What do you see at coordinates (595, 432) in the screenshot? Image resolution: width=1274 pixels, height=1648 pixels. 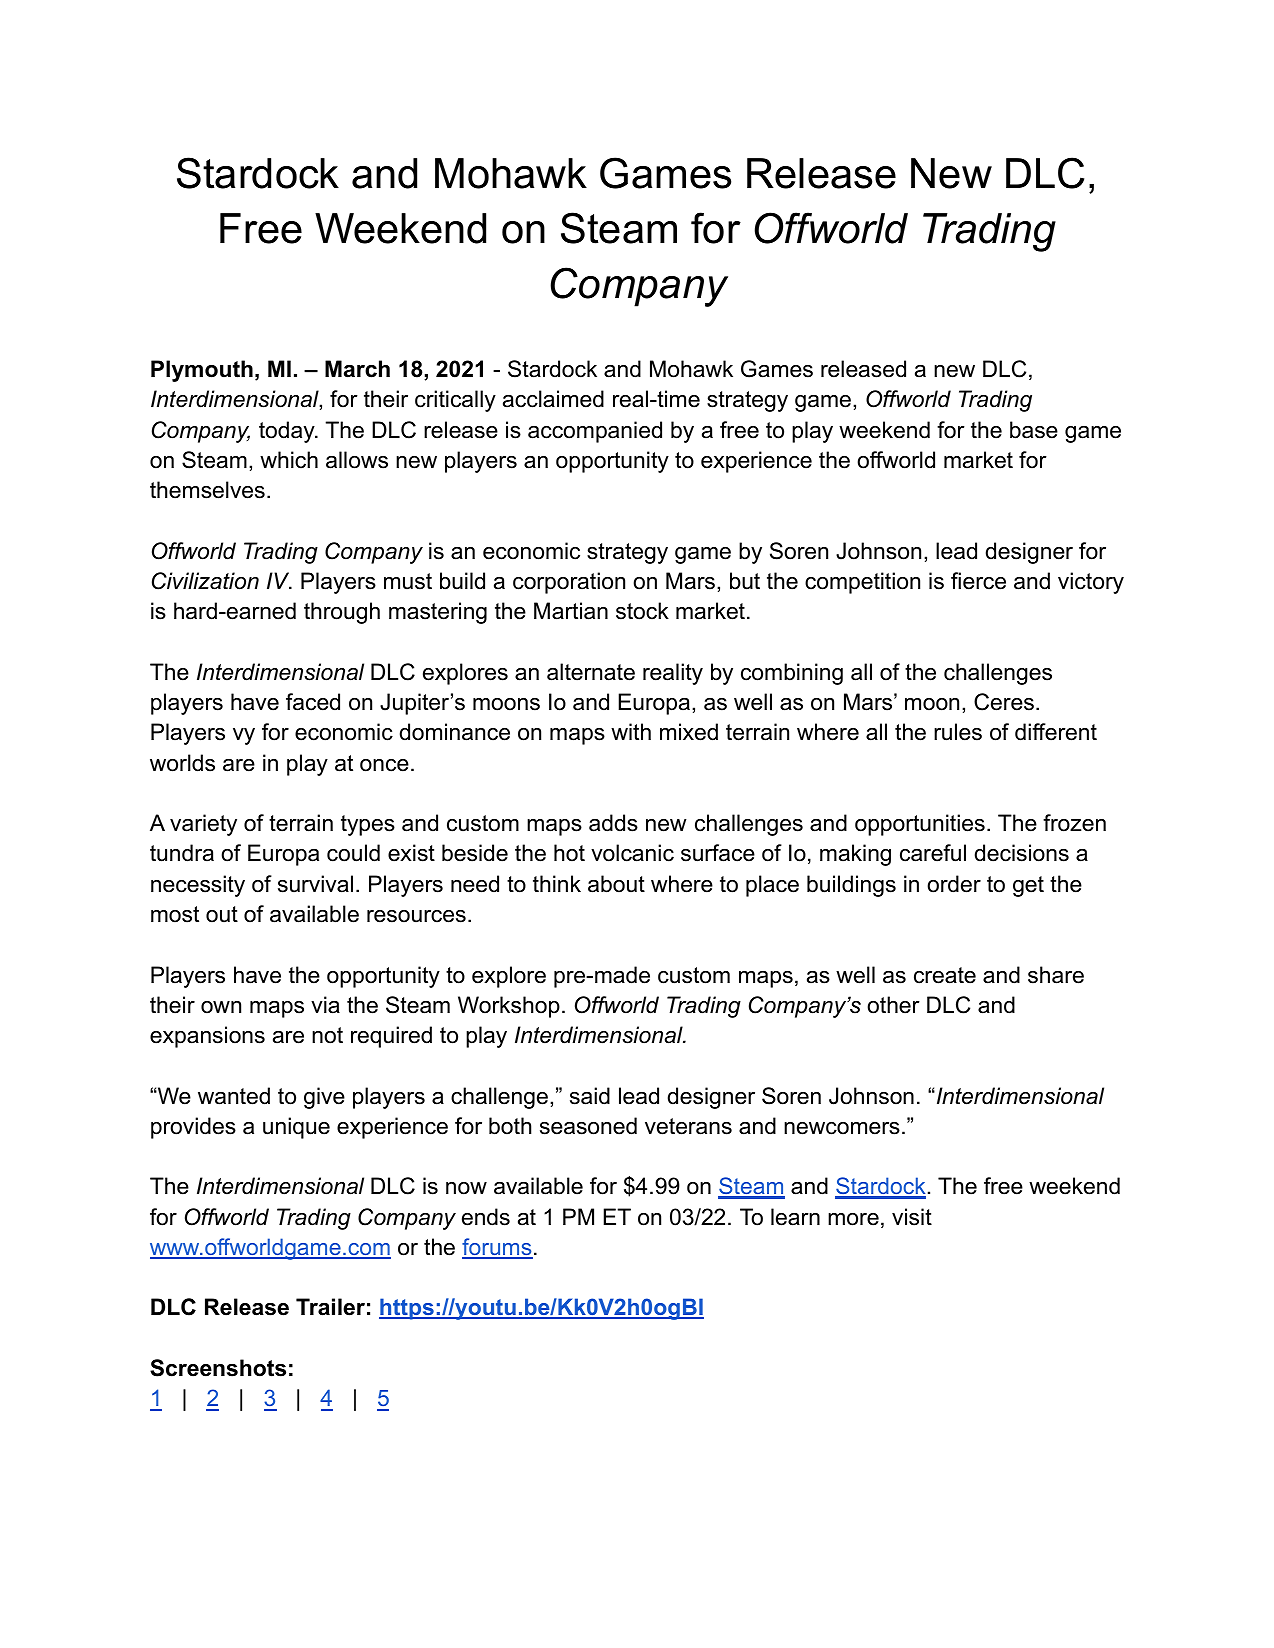 I see `accompanied` at bounding box center [595, 432].
